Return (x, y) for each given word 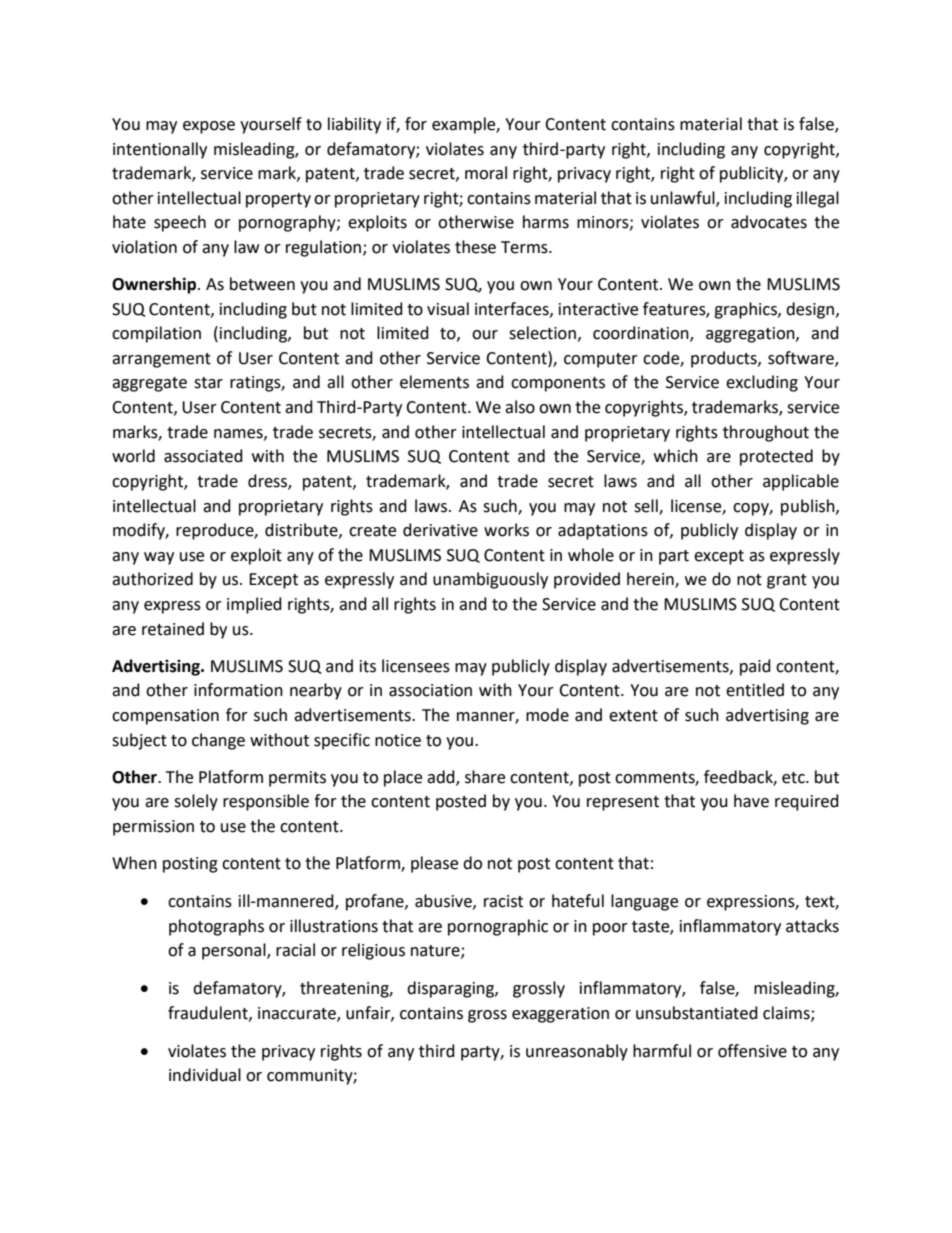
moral (486, 173)
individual (205, 1075)
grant (787, 581)
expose (209, 127)
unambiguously (490, 580)
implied (254, 605)
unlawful (684, 198)
